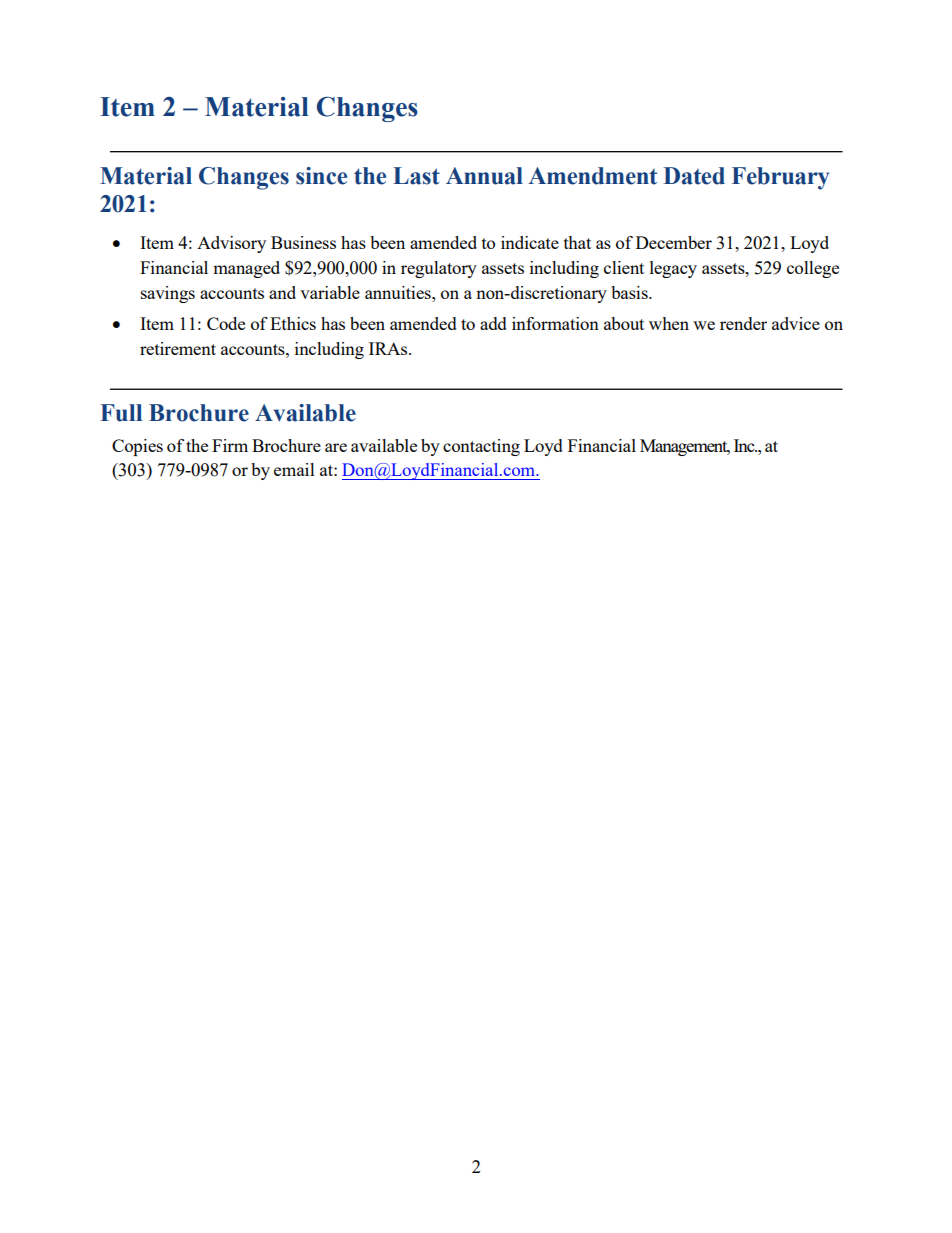 The image size is (952, 1233). Describe the element at coordinates (694, 176) in the screenshot. I see `Dated` at that location.
